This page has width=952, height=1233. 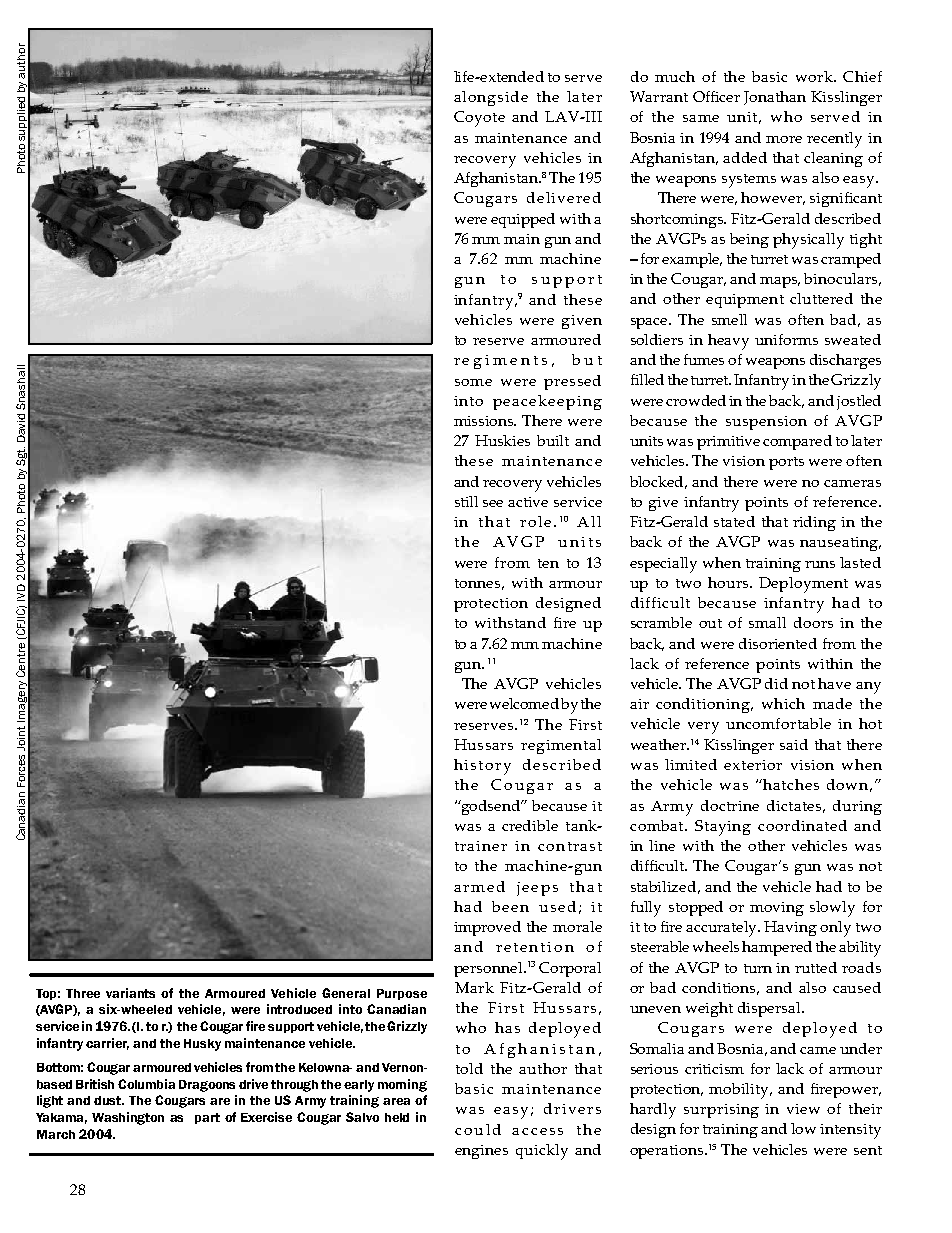 What do you see at coordinates (128, 1118) in the page?
I see `Washington` at bounding box center [128, 1118].
